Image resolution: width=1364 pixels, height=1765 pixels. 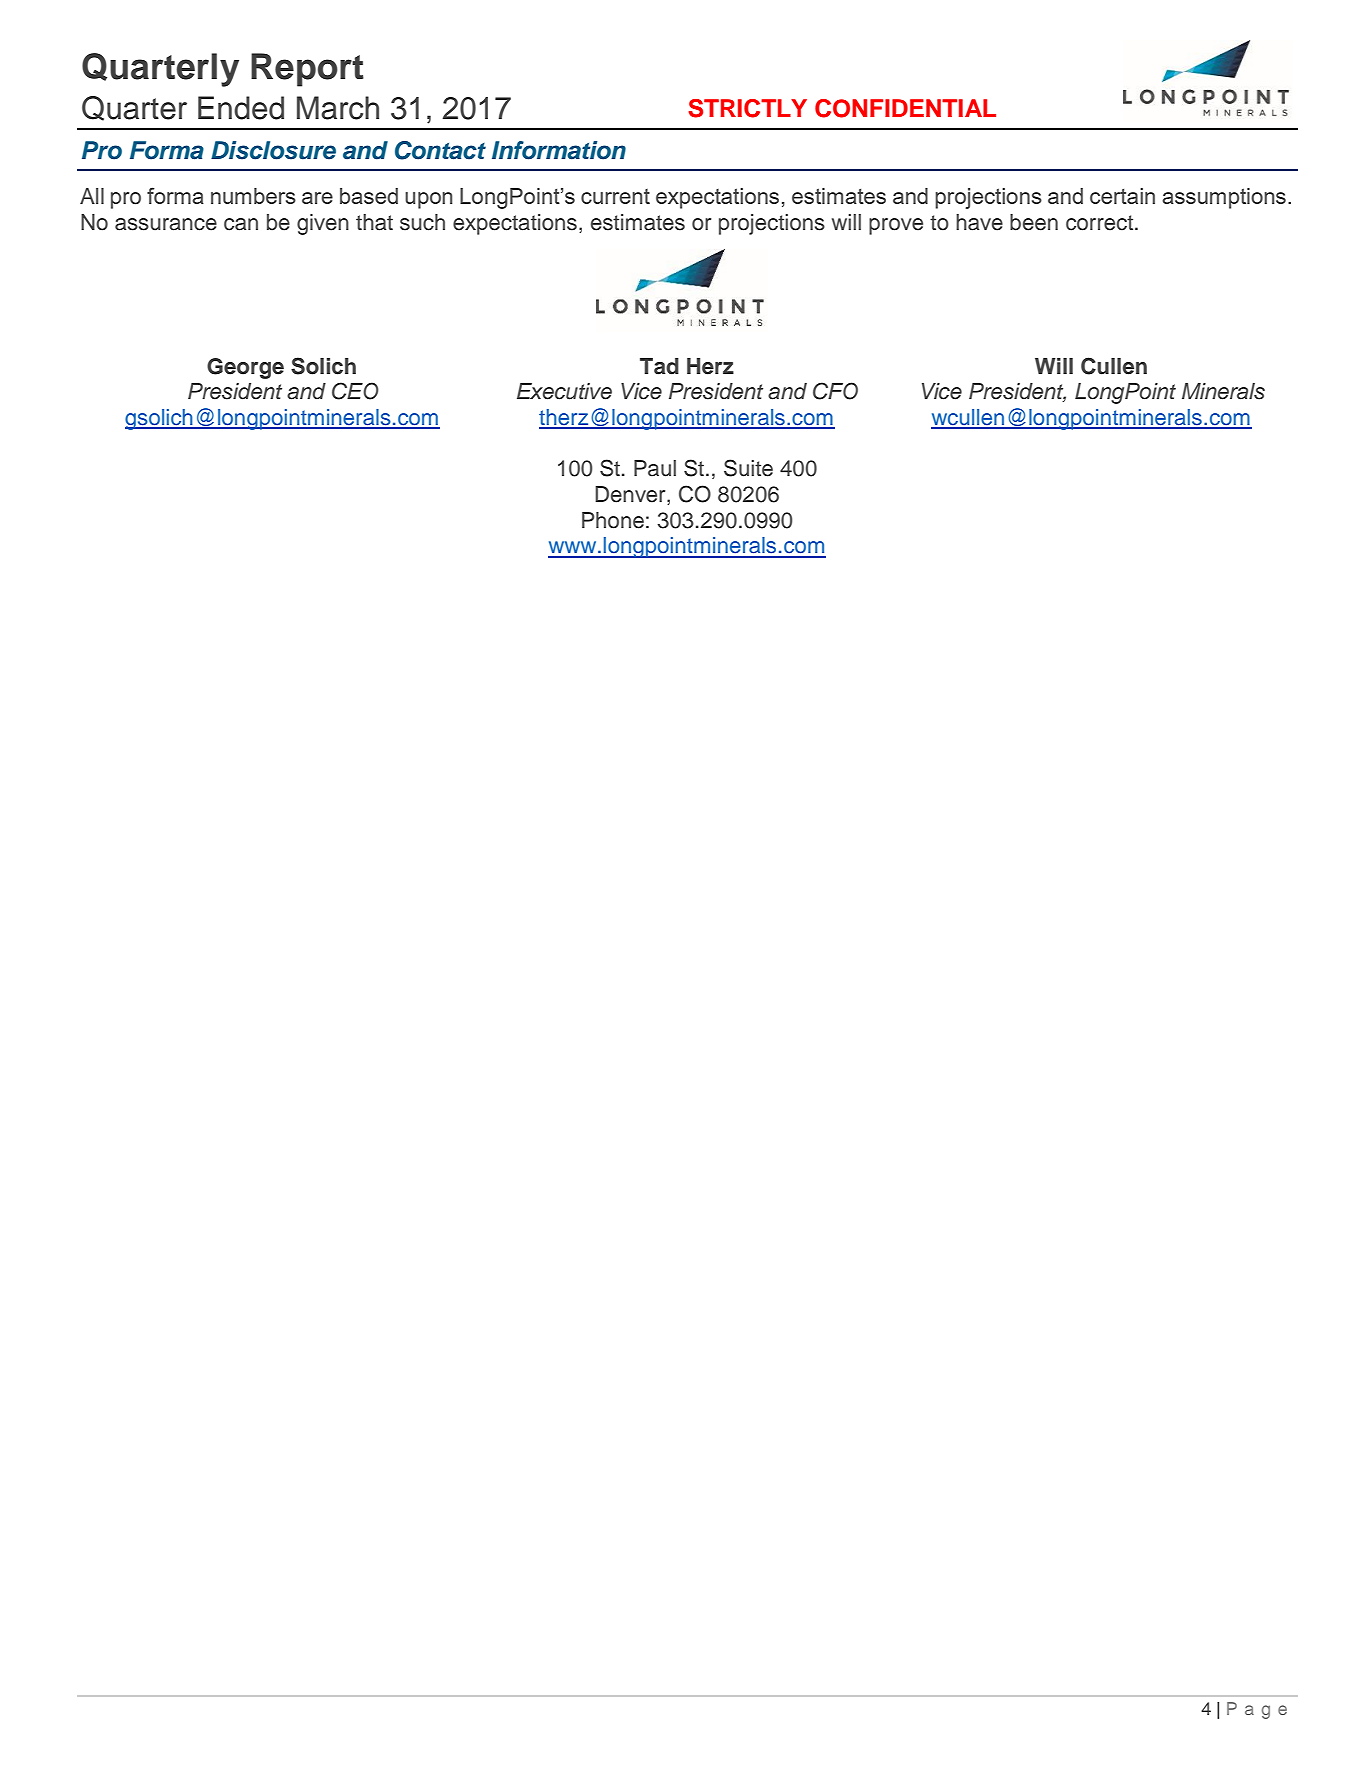 What do you see at coordinates (1101, 223) in the screenshot?
I see `correct` at bounding box center [1101, 223].
